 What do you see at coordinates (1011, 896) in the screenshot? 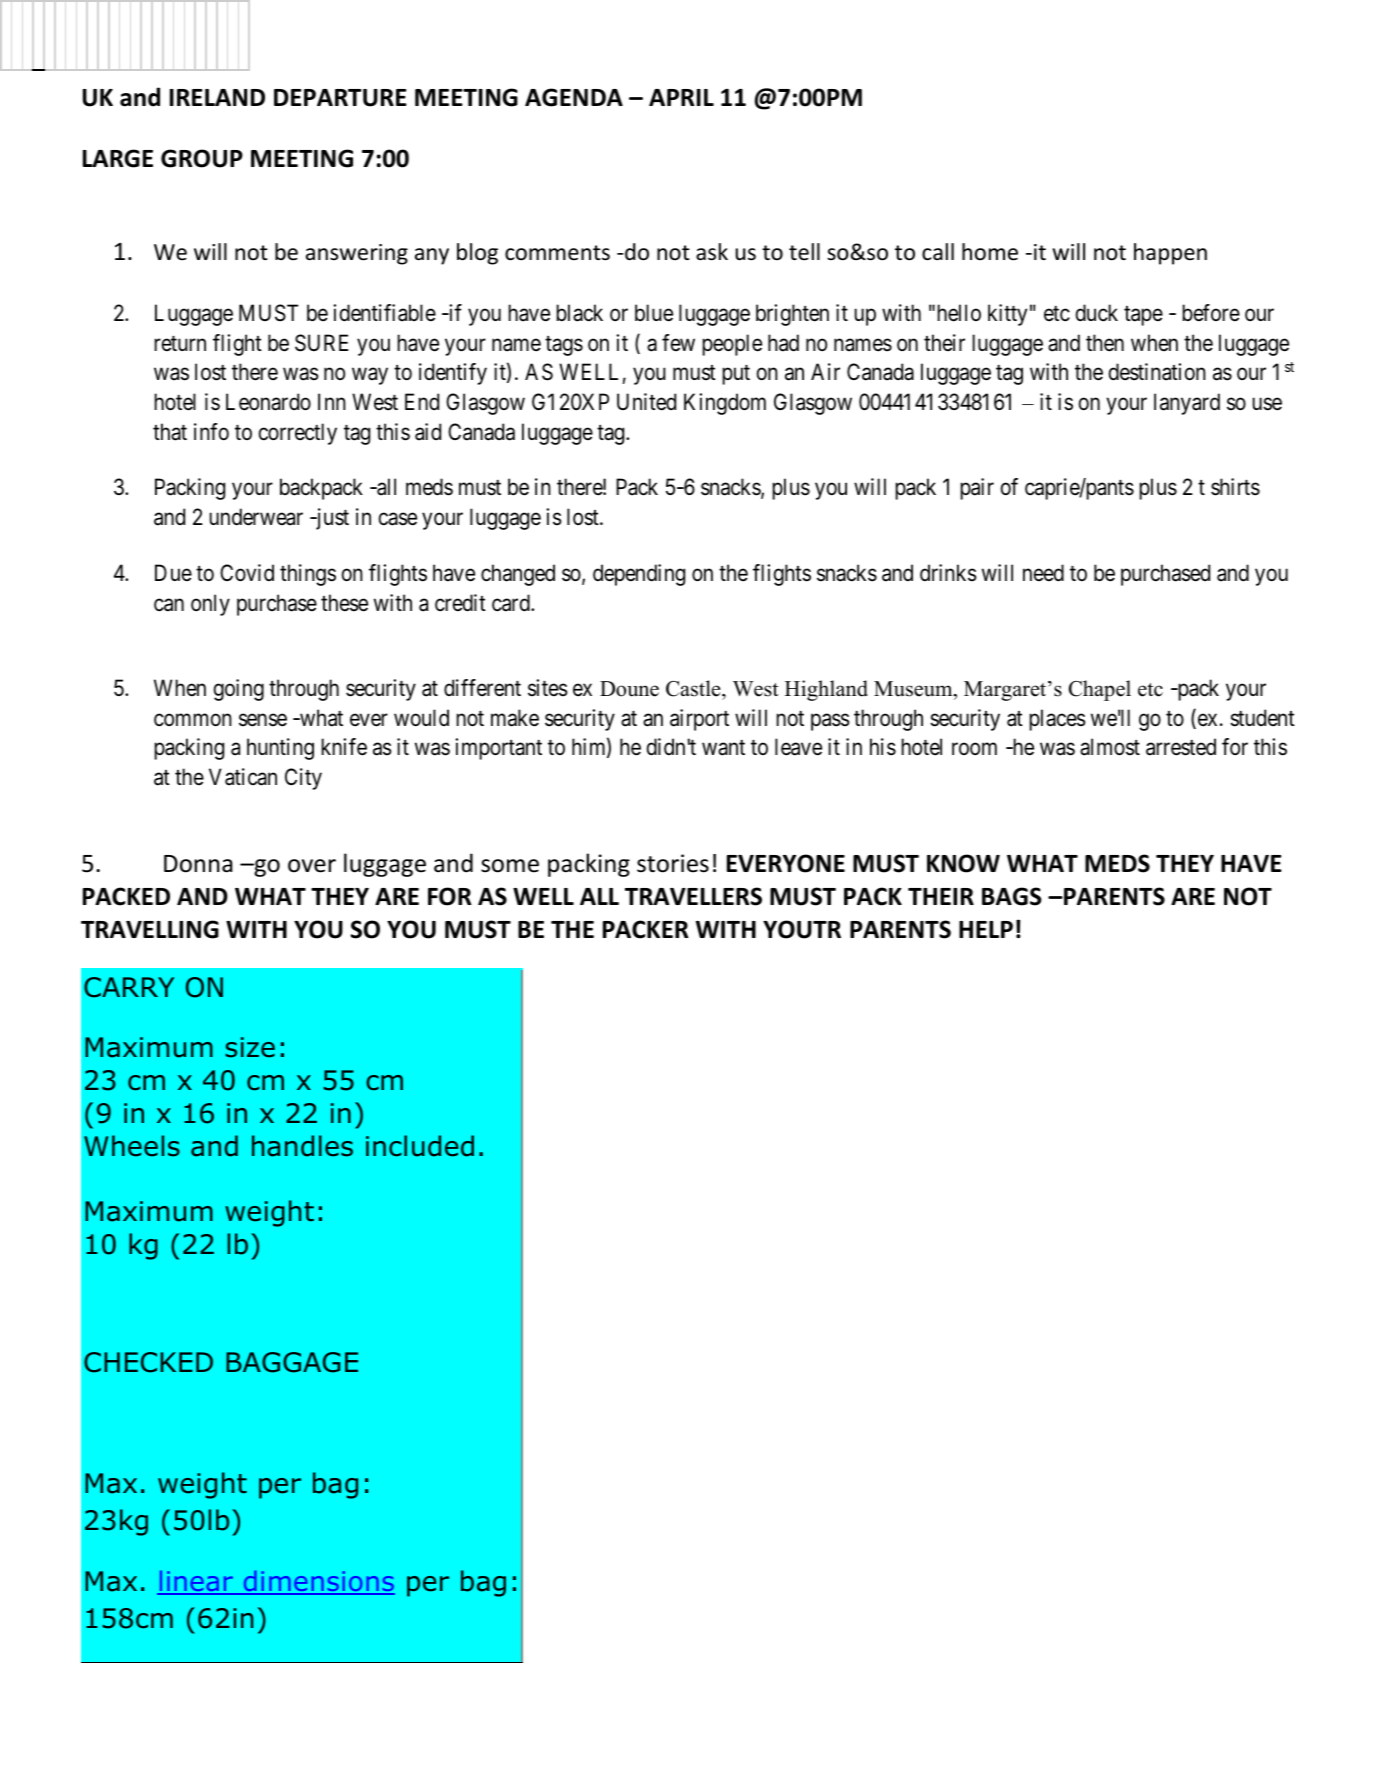
I see `BAGS` at bounding box center [1011, 896].
